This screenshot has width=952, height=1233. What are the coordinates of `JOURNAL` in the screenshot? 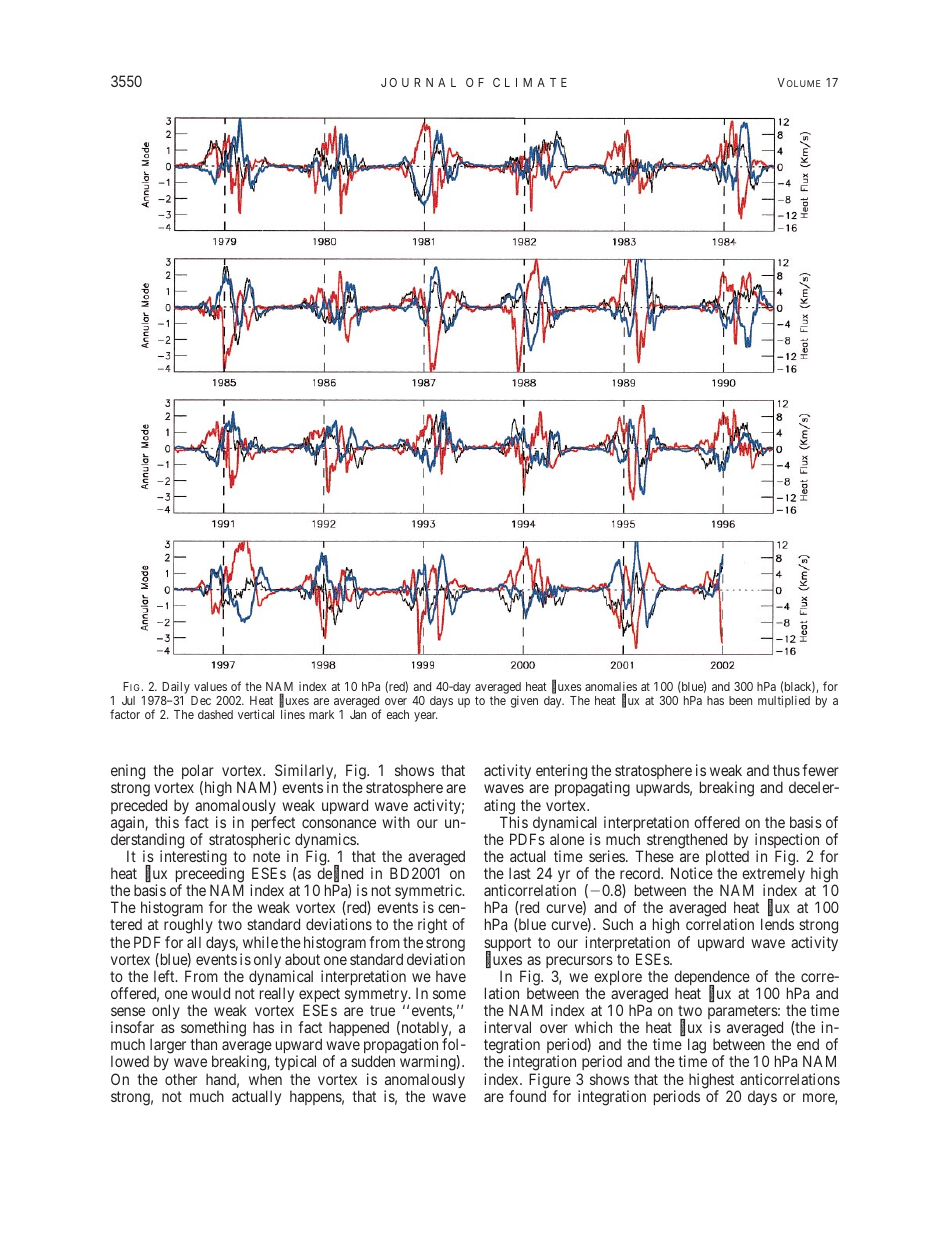 It's located at (418, 82).
